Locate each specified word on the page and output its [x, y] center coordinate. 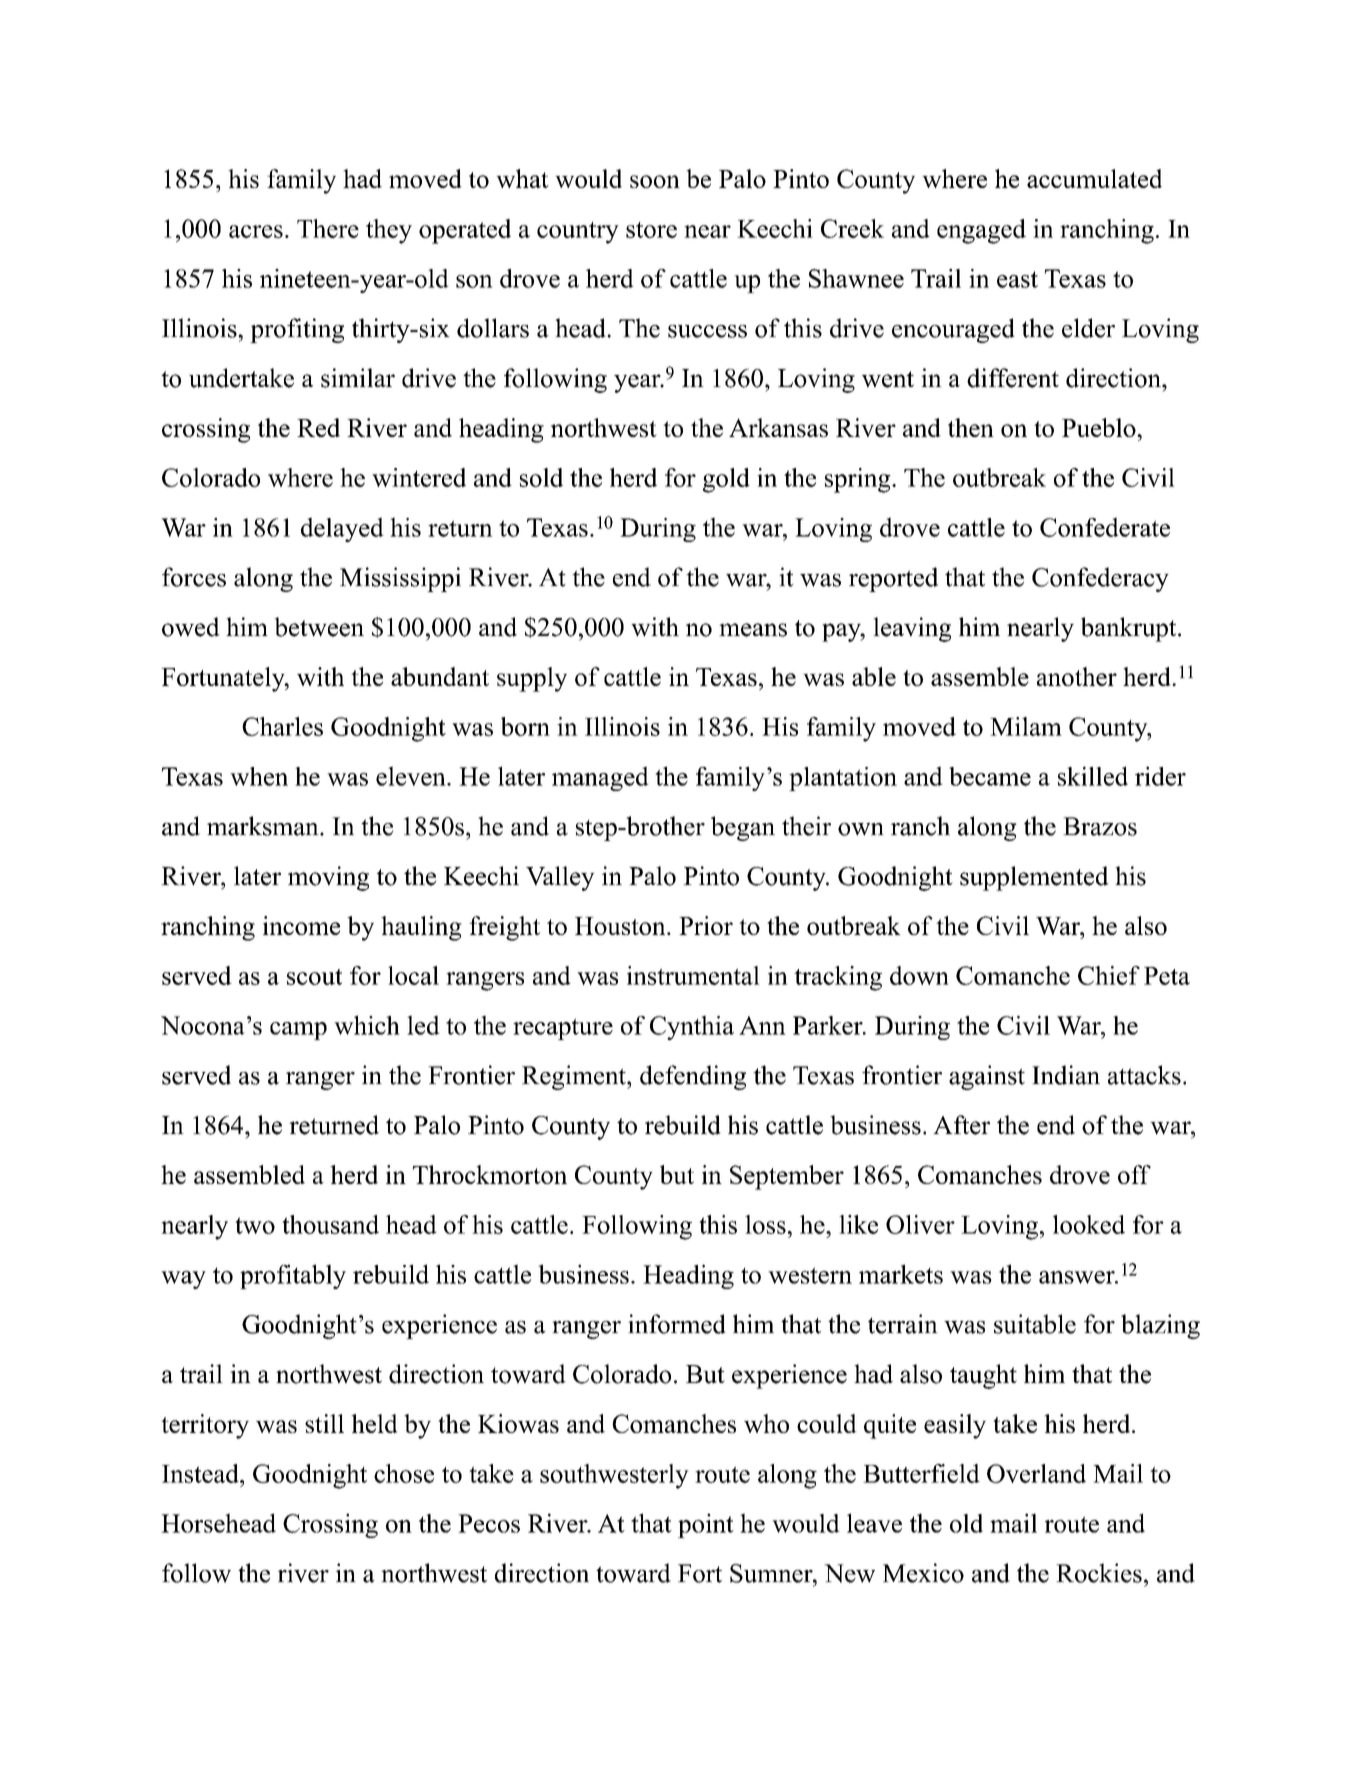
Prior [706, 925]
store [651, 230]
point [706, 1525]
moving [328, 878]
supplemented [1034, 878]
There [328, 228]
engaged [981, 231]
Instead [201, 1473]
